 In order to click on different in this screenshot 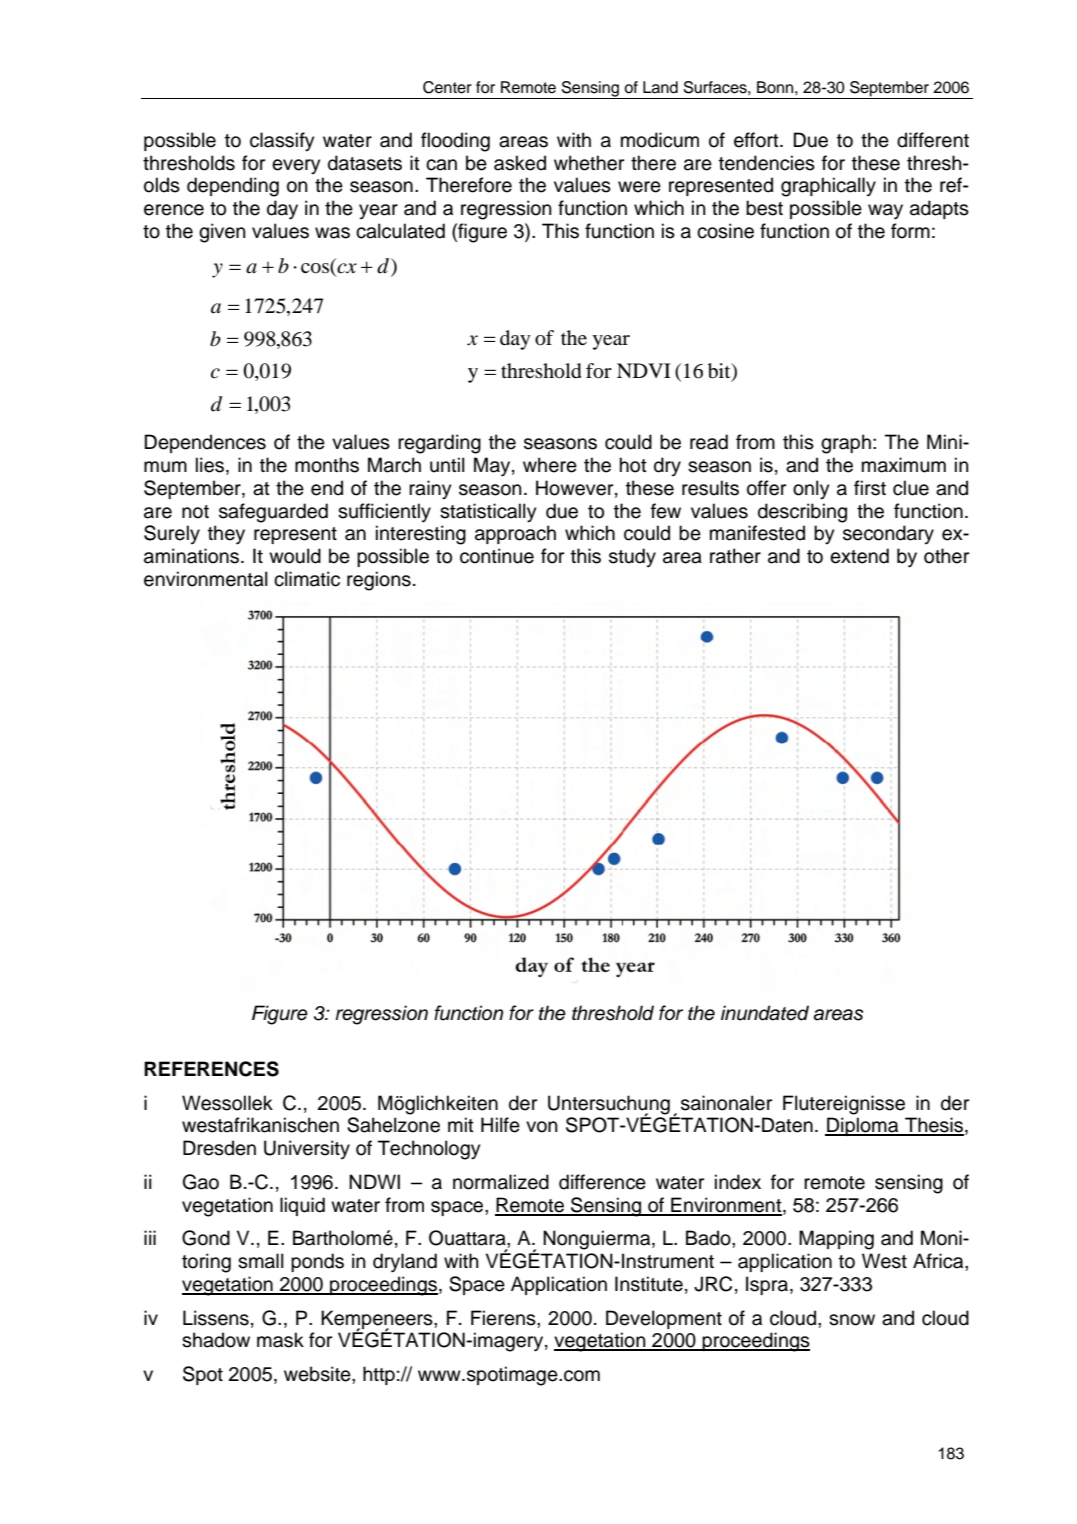, I will do `click(933, 140)`.
